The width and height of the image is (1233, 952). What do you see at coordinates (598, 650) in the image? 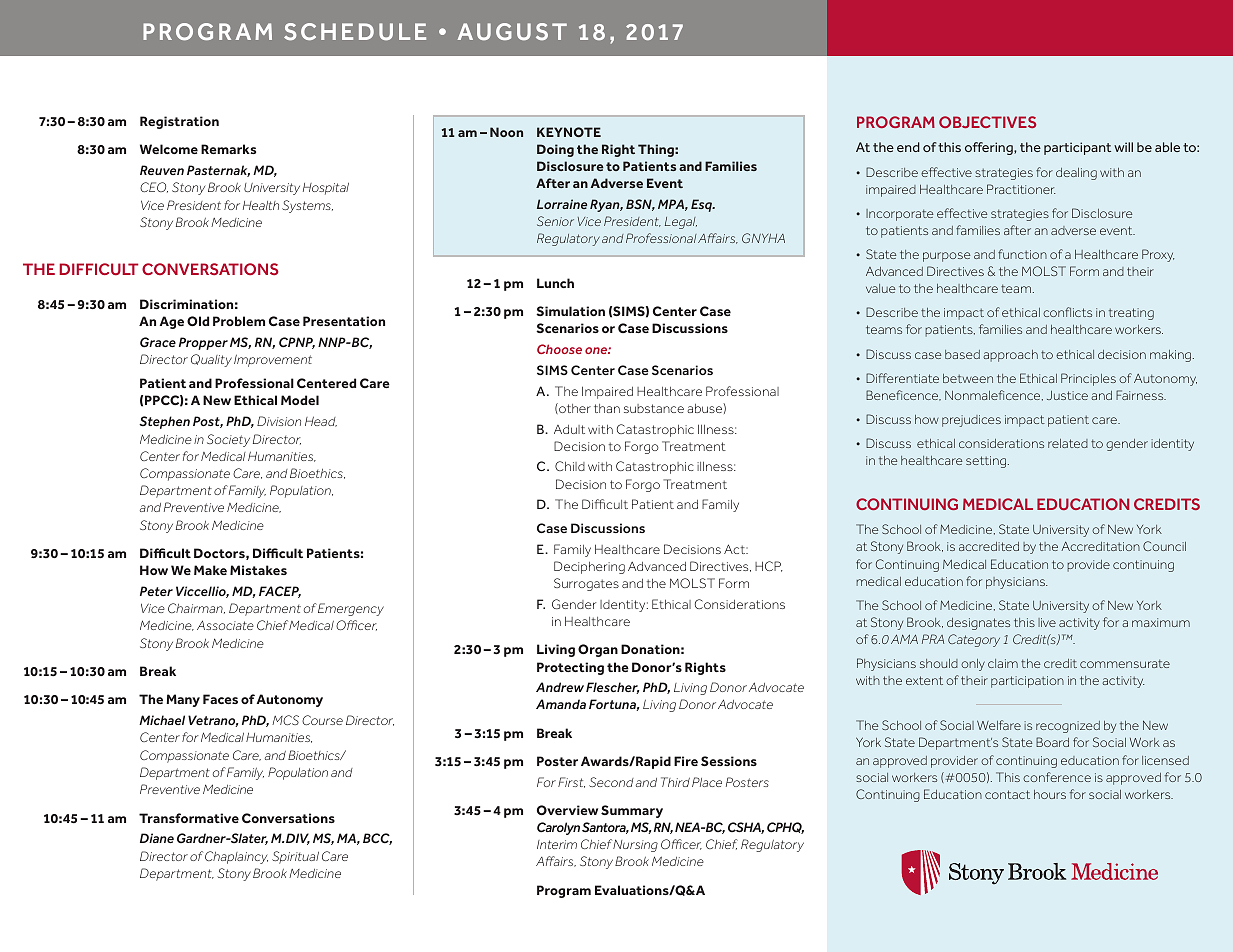
I see `Organ` at bounding box center [598, 650].
